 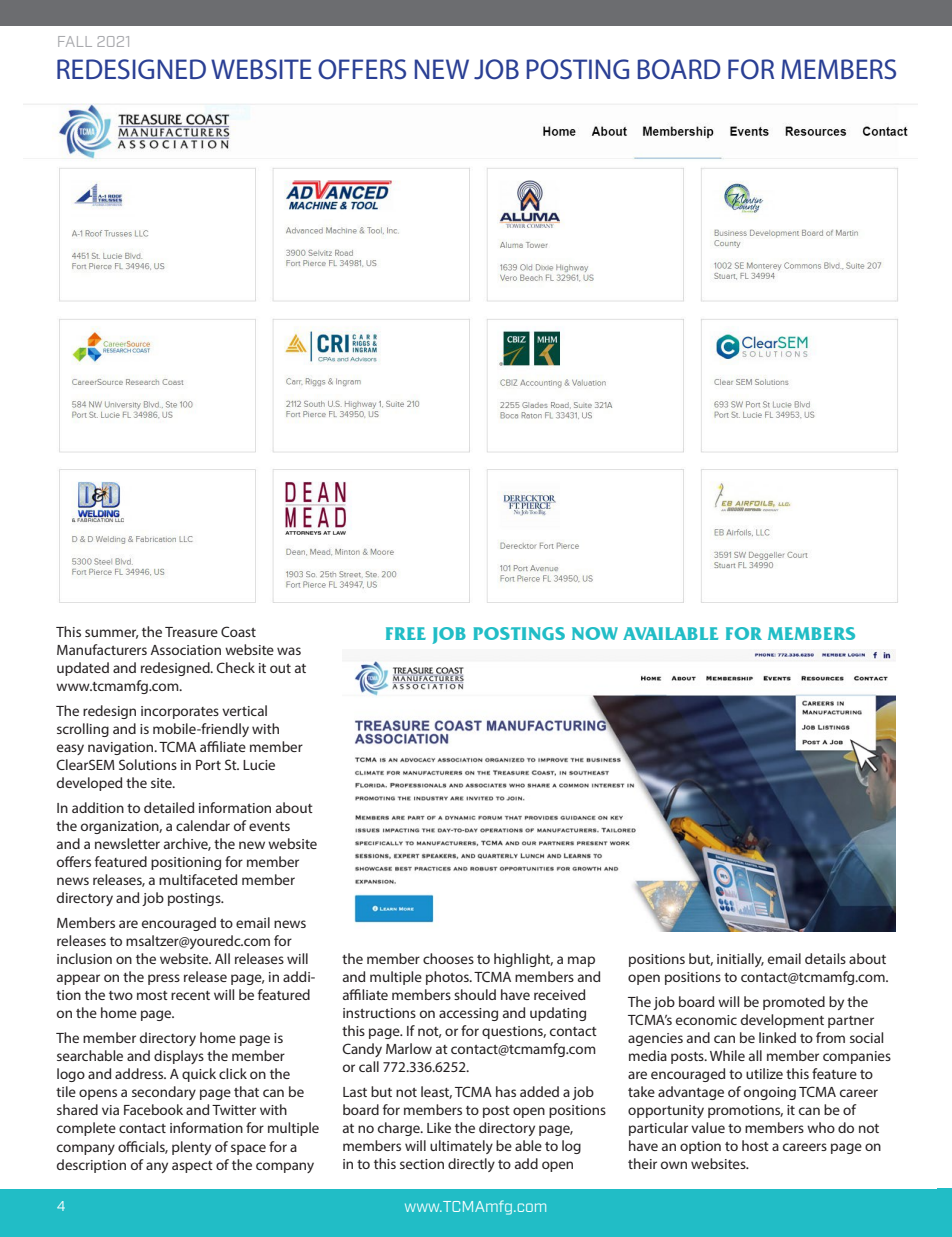 I want to click on details, so click(x=825, y=958).
